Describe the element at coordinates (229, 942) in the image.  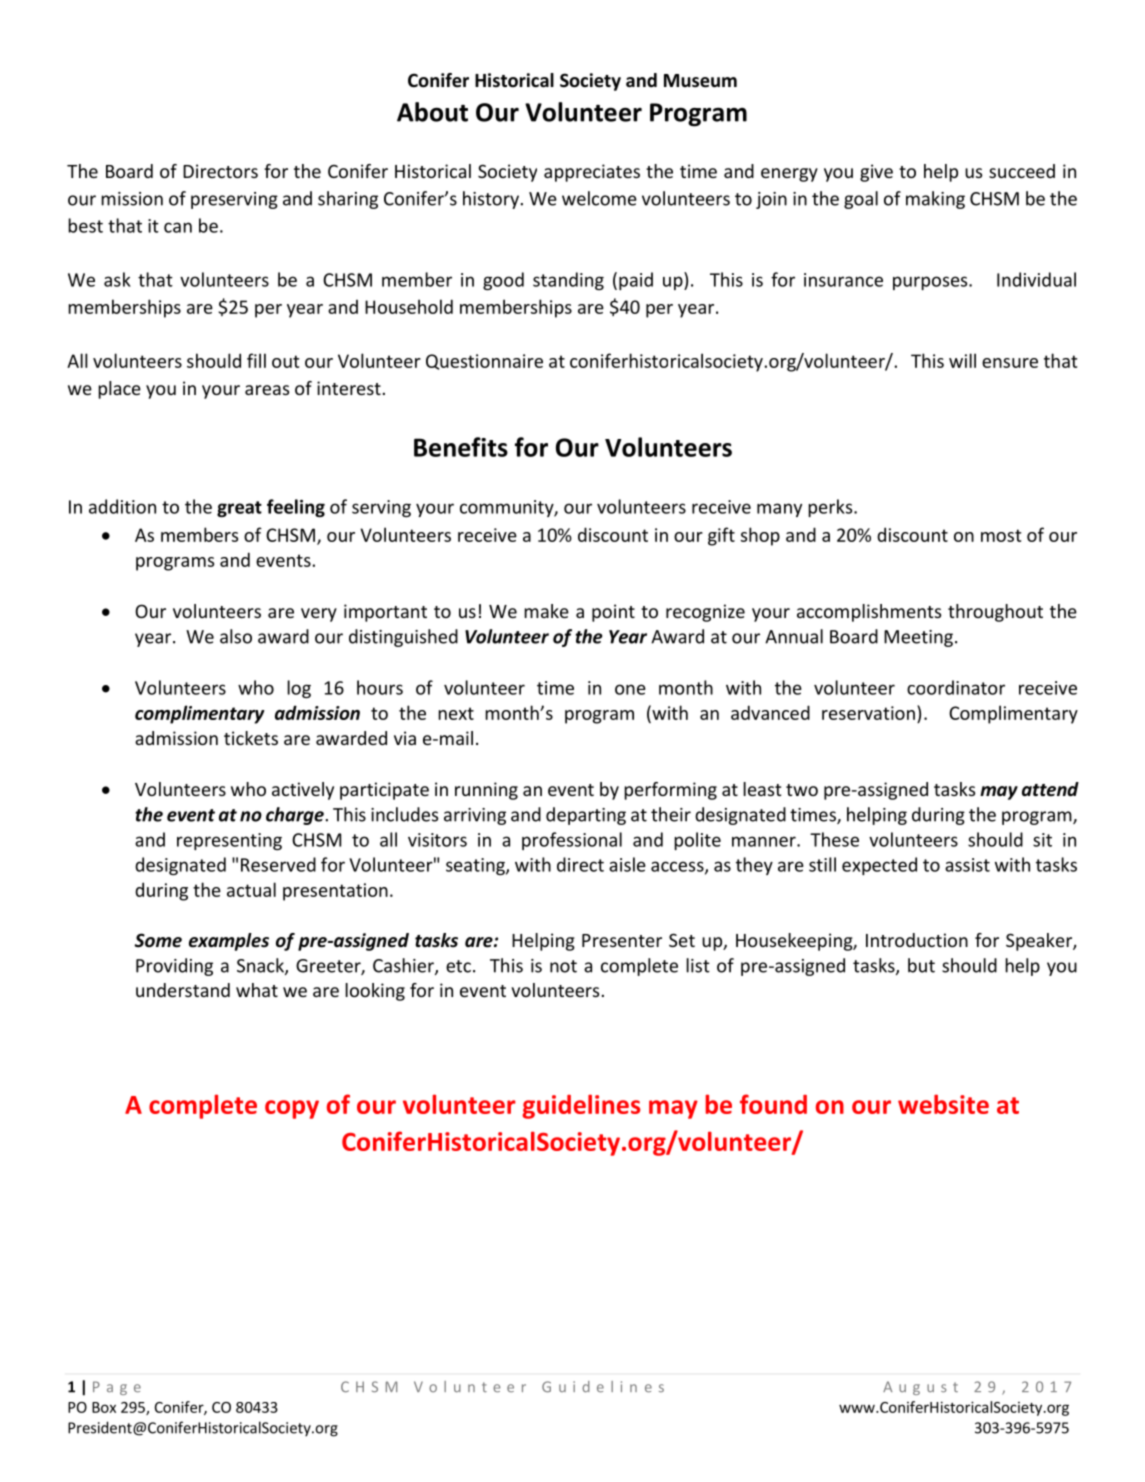
I see `examples` at that location.
